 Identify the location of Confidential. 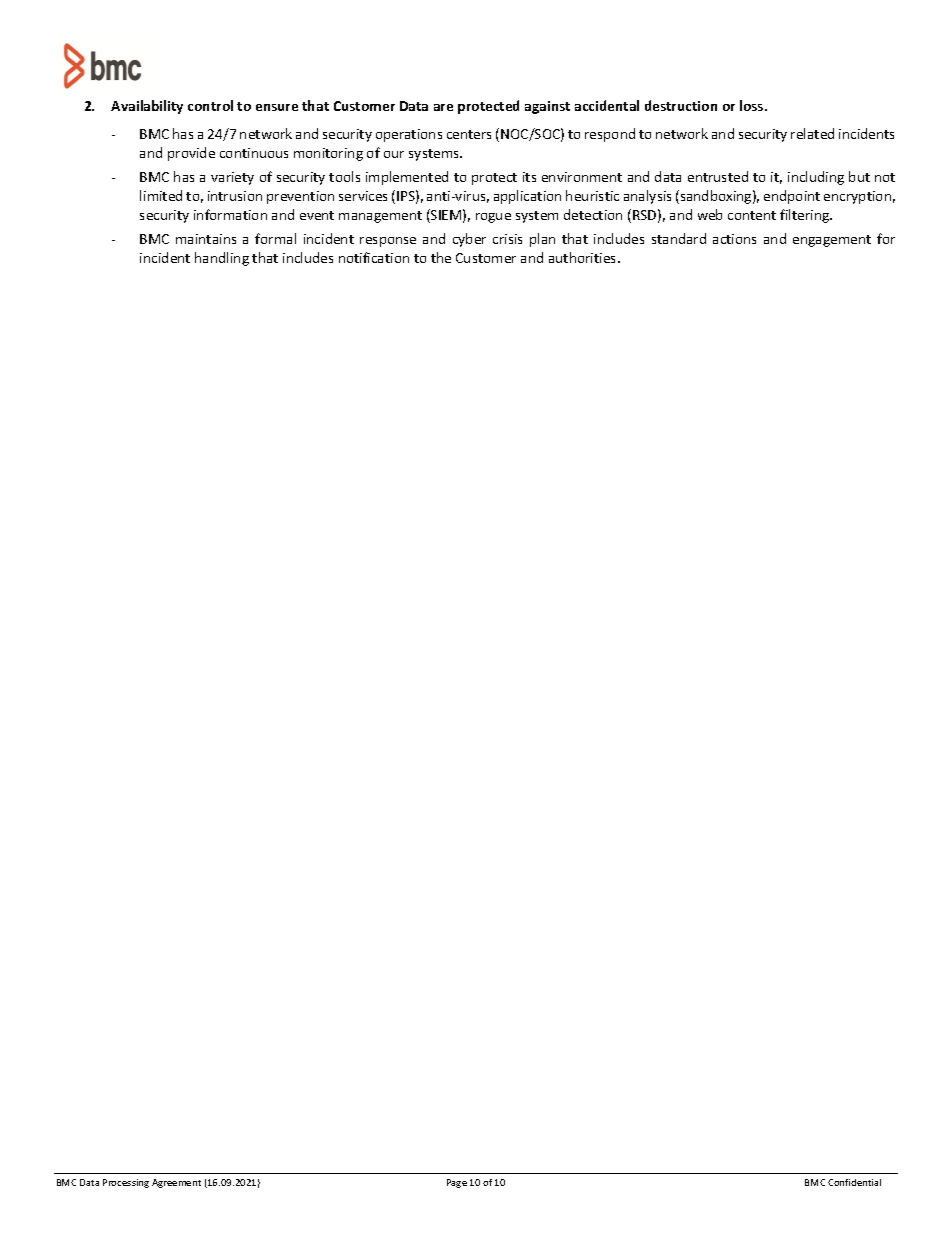
(854, 1182).
